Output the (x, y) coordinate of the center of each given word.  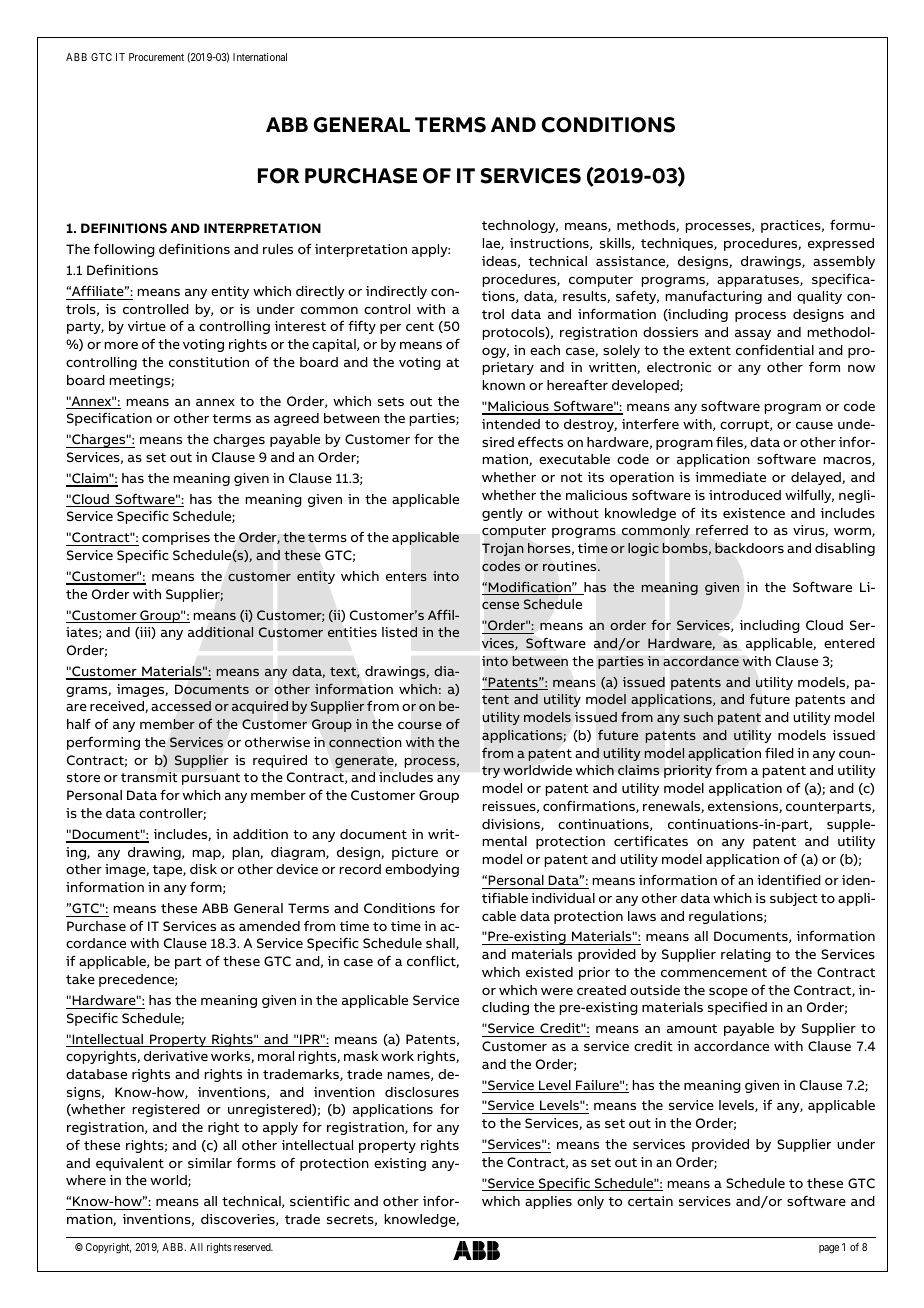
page (829, 1249)
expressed (841, 244)
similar (210, 1163)
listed (399, 632)
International (260, 57)
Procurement (156, 57)
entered (849, 643)
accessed (181, 706)
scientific (320, 1200)
